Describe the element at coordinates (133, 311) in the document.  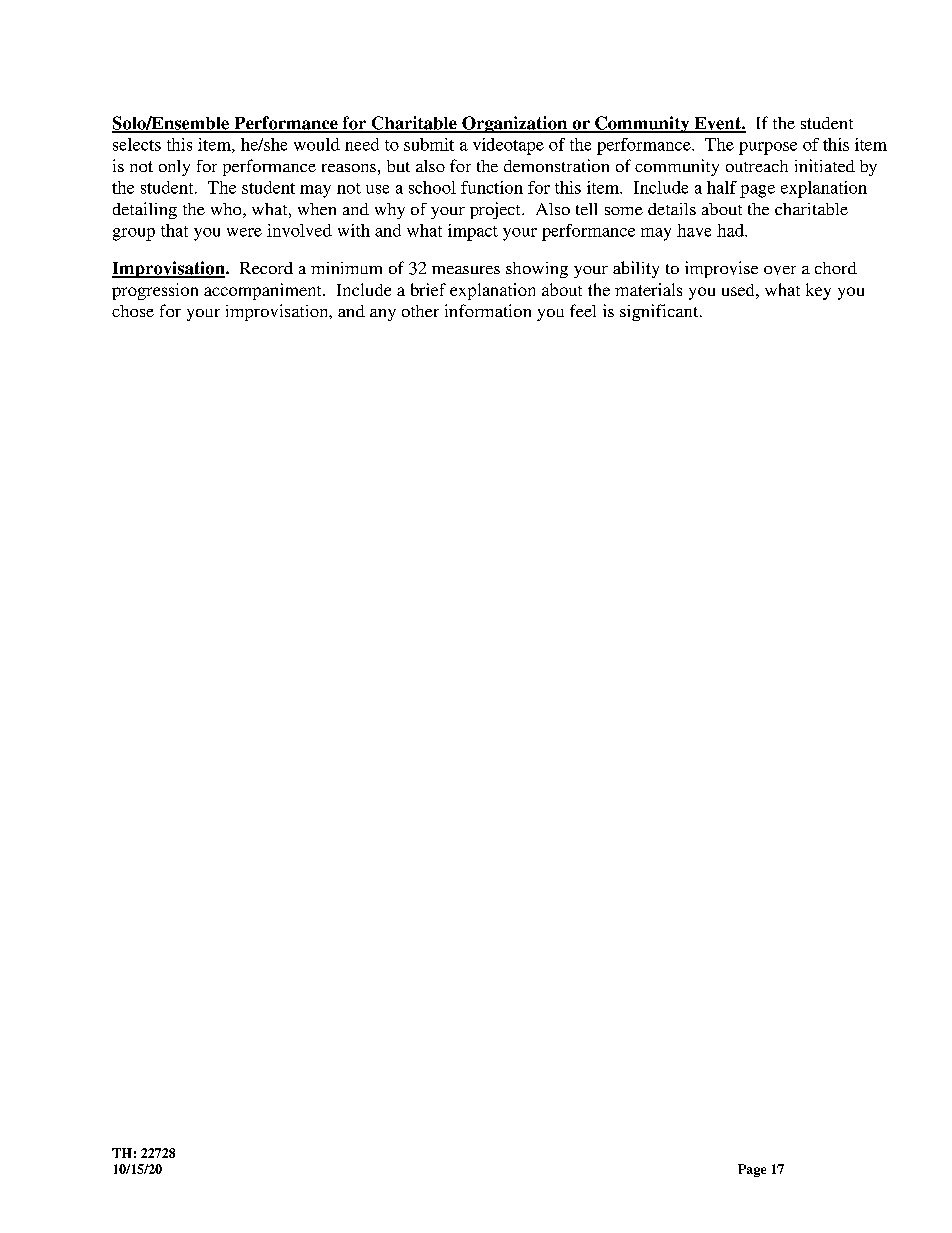
I see `chose` at that location.
